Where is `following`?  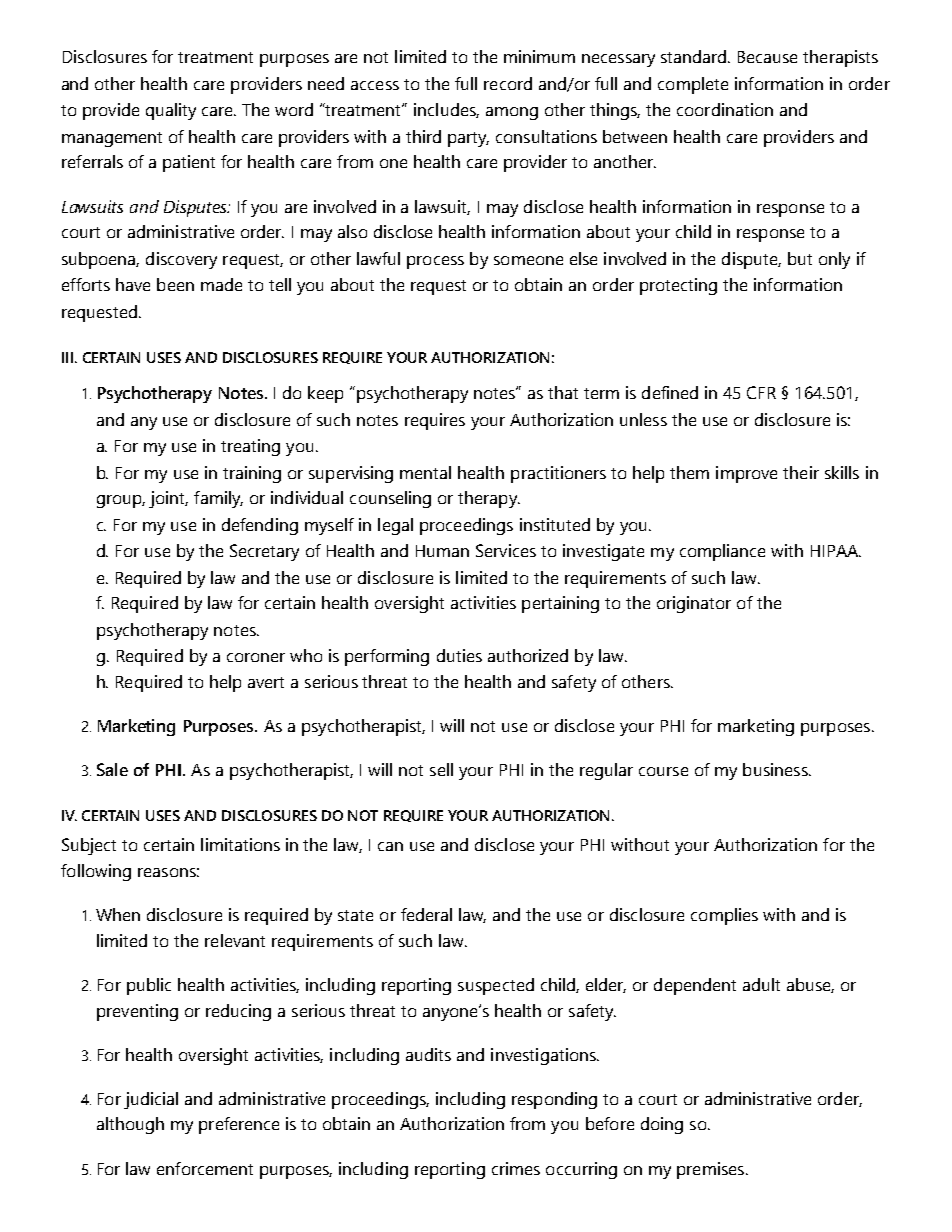
following is located at coordinates (96, 872).
